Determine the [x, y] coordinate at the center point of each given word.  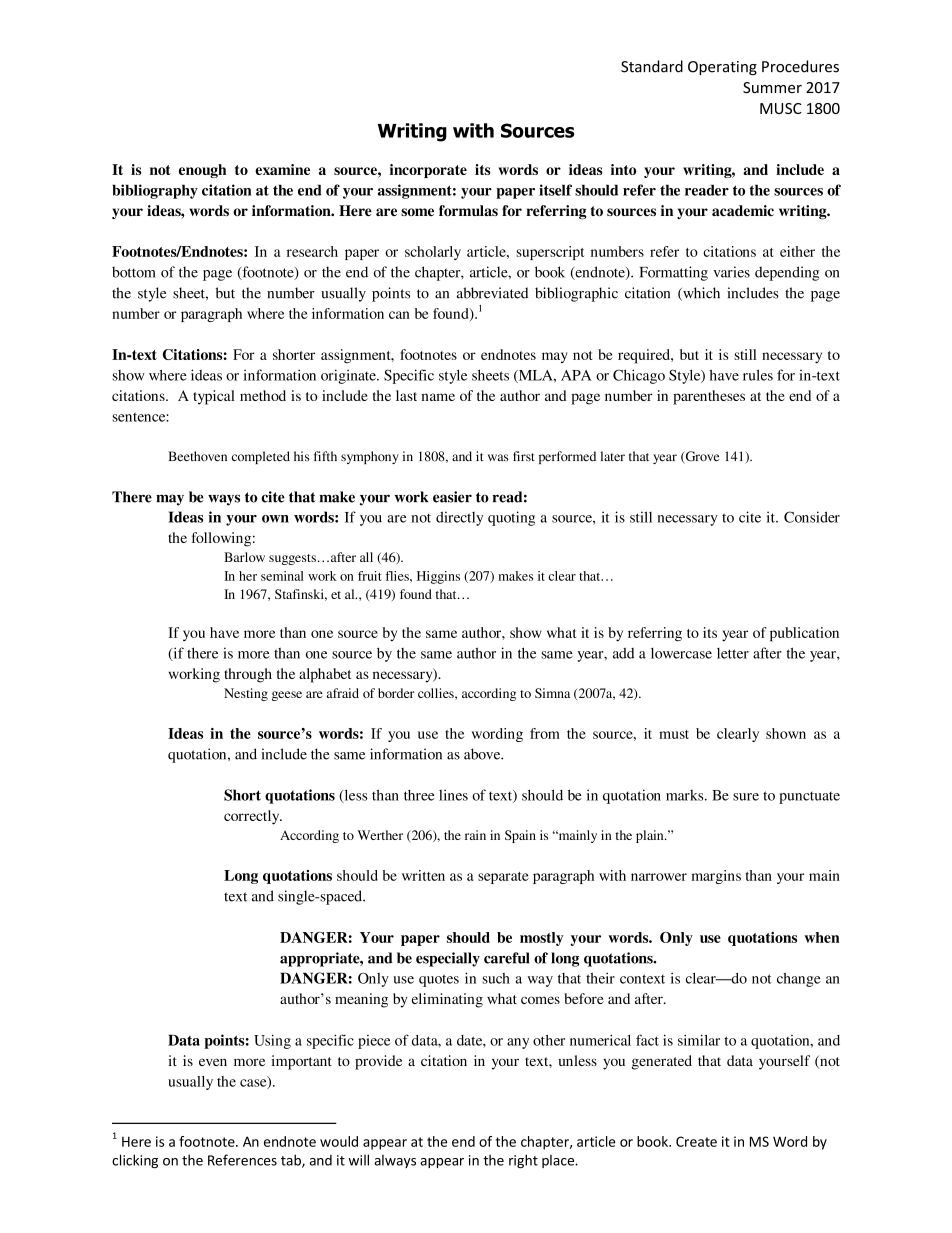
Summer [772, 87]
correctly [253, 817]
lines [453, 795]
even [213, 1062]
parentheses [709, 397]
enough [202, 171]
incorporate [428, 171]
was [498, 457]
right [523, 1161]
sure [746, 797]
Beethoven [197, 456]
